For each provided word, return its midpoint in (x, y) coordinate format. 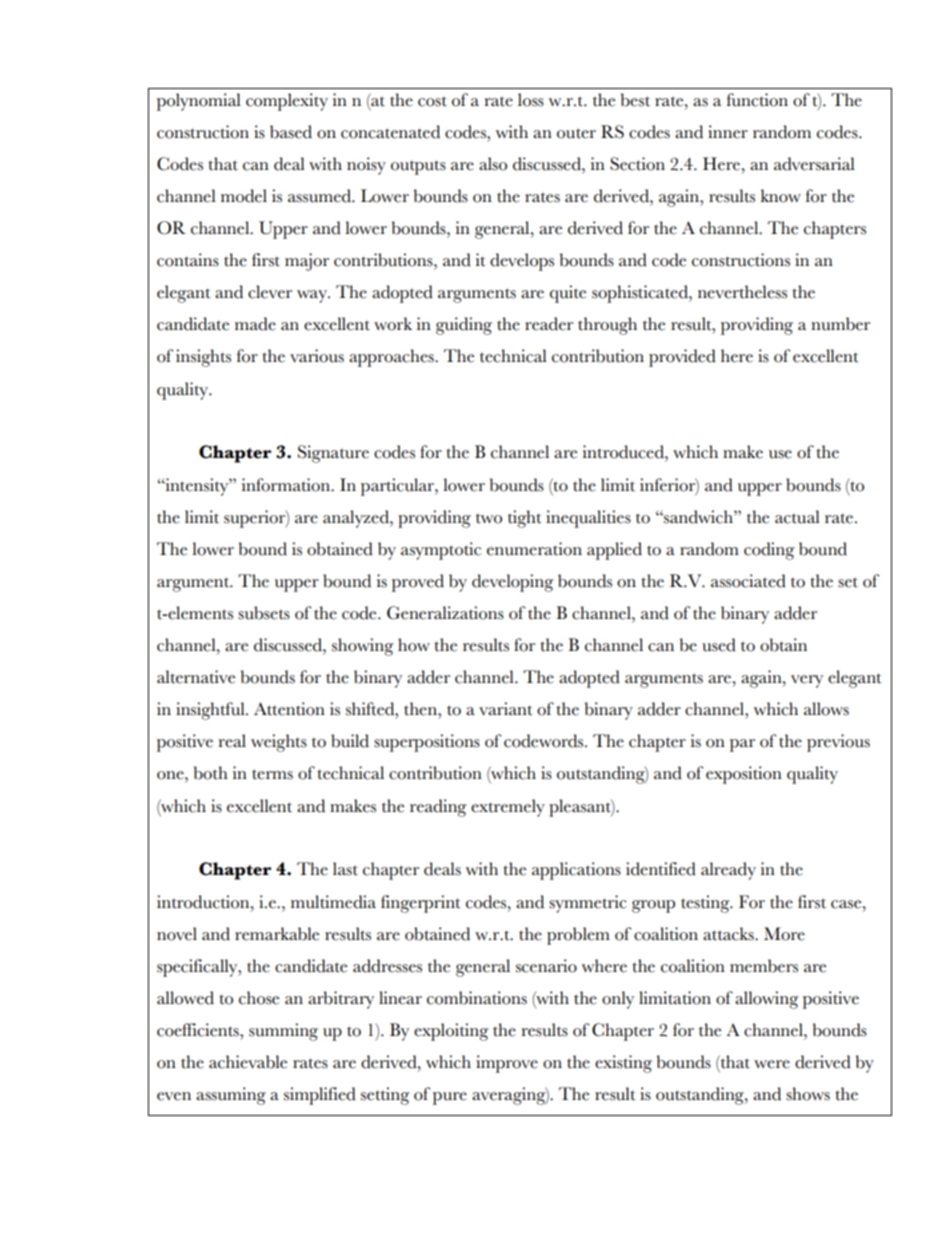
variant (506, 709)
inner (728, 132)
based (291, 132)
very (807, 681)
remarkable (277, 934)
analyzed (357, 519)
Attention (289, 709)
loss (531, 100)
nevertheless (742, 292)
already (728, 871)
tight (525, 519)
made (255, 324)
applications (576, 871)
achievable (248, 1062)
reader (549, 324)
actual (797, 517)
